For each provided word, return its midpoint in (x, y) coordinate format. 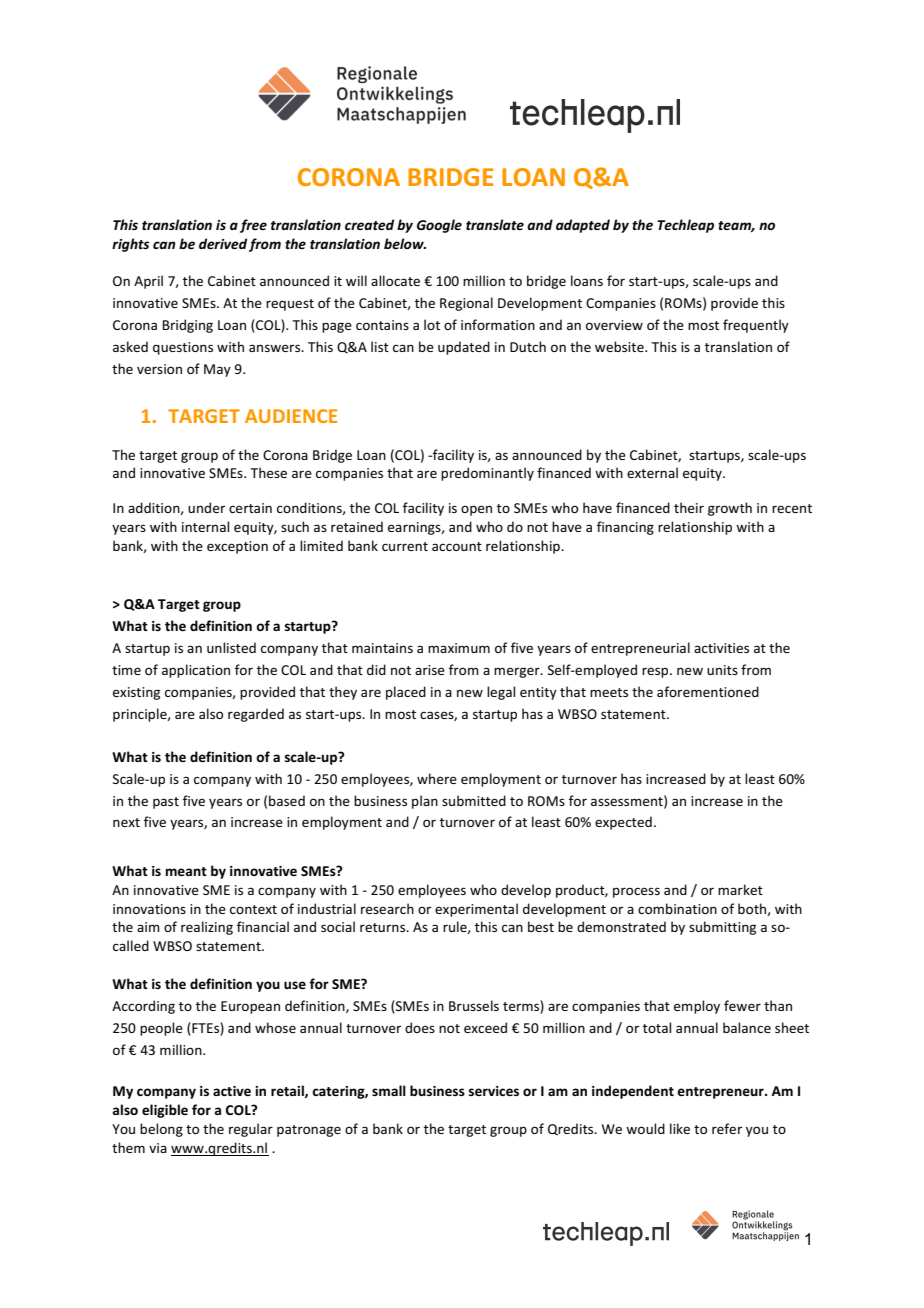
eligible (165, 1111)
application (196, 671)
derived (223, 243)
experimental (476, 910)
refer (727, 1128)
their (689, 507)
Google (439, 226)
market (740, 889)
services (494, 1091)
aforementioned (708, 691)
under (206, 507)
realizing (207, 928)
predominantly (487, 474)
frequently (756, 326)
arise (430, 670)
